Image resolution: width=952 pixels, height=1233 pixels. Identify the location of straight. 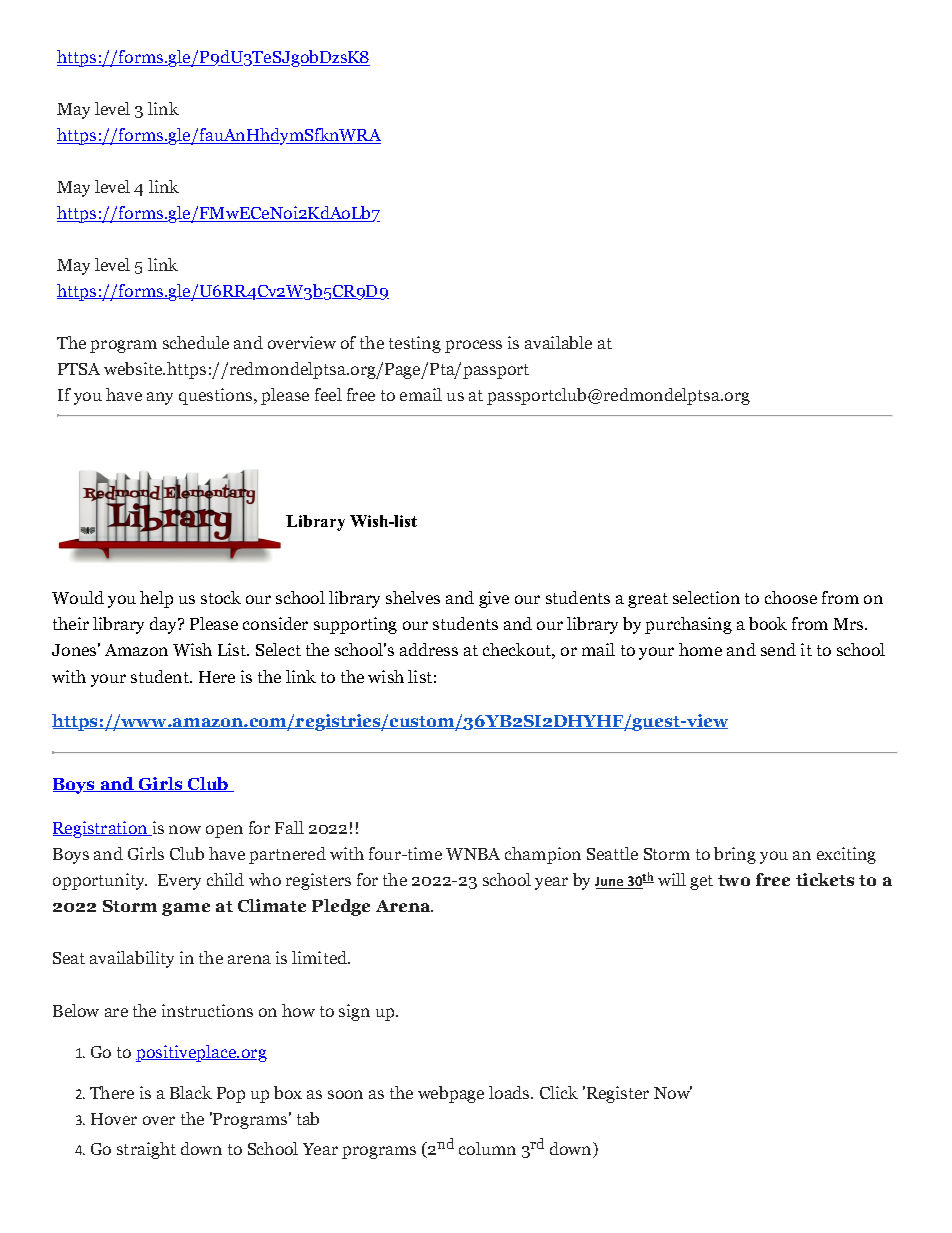
(146, 1150).
